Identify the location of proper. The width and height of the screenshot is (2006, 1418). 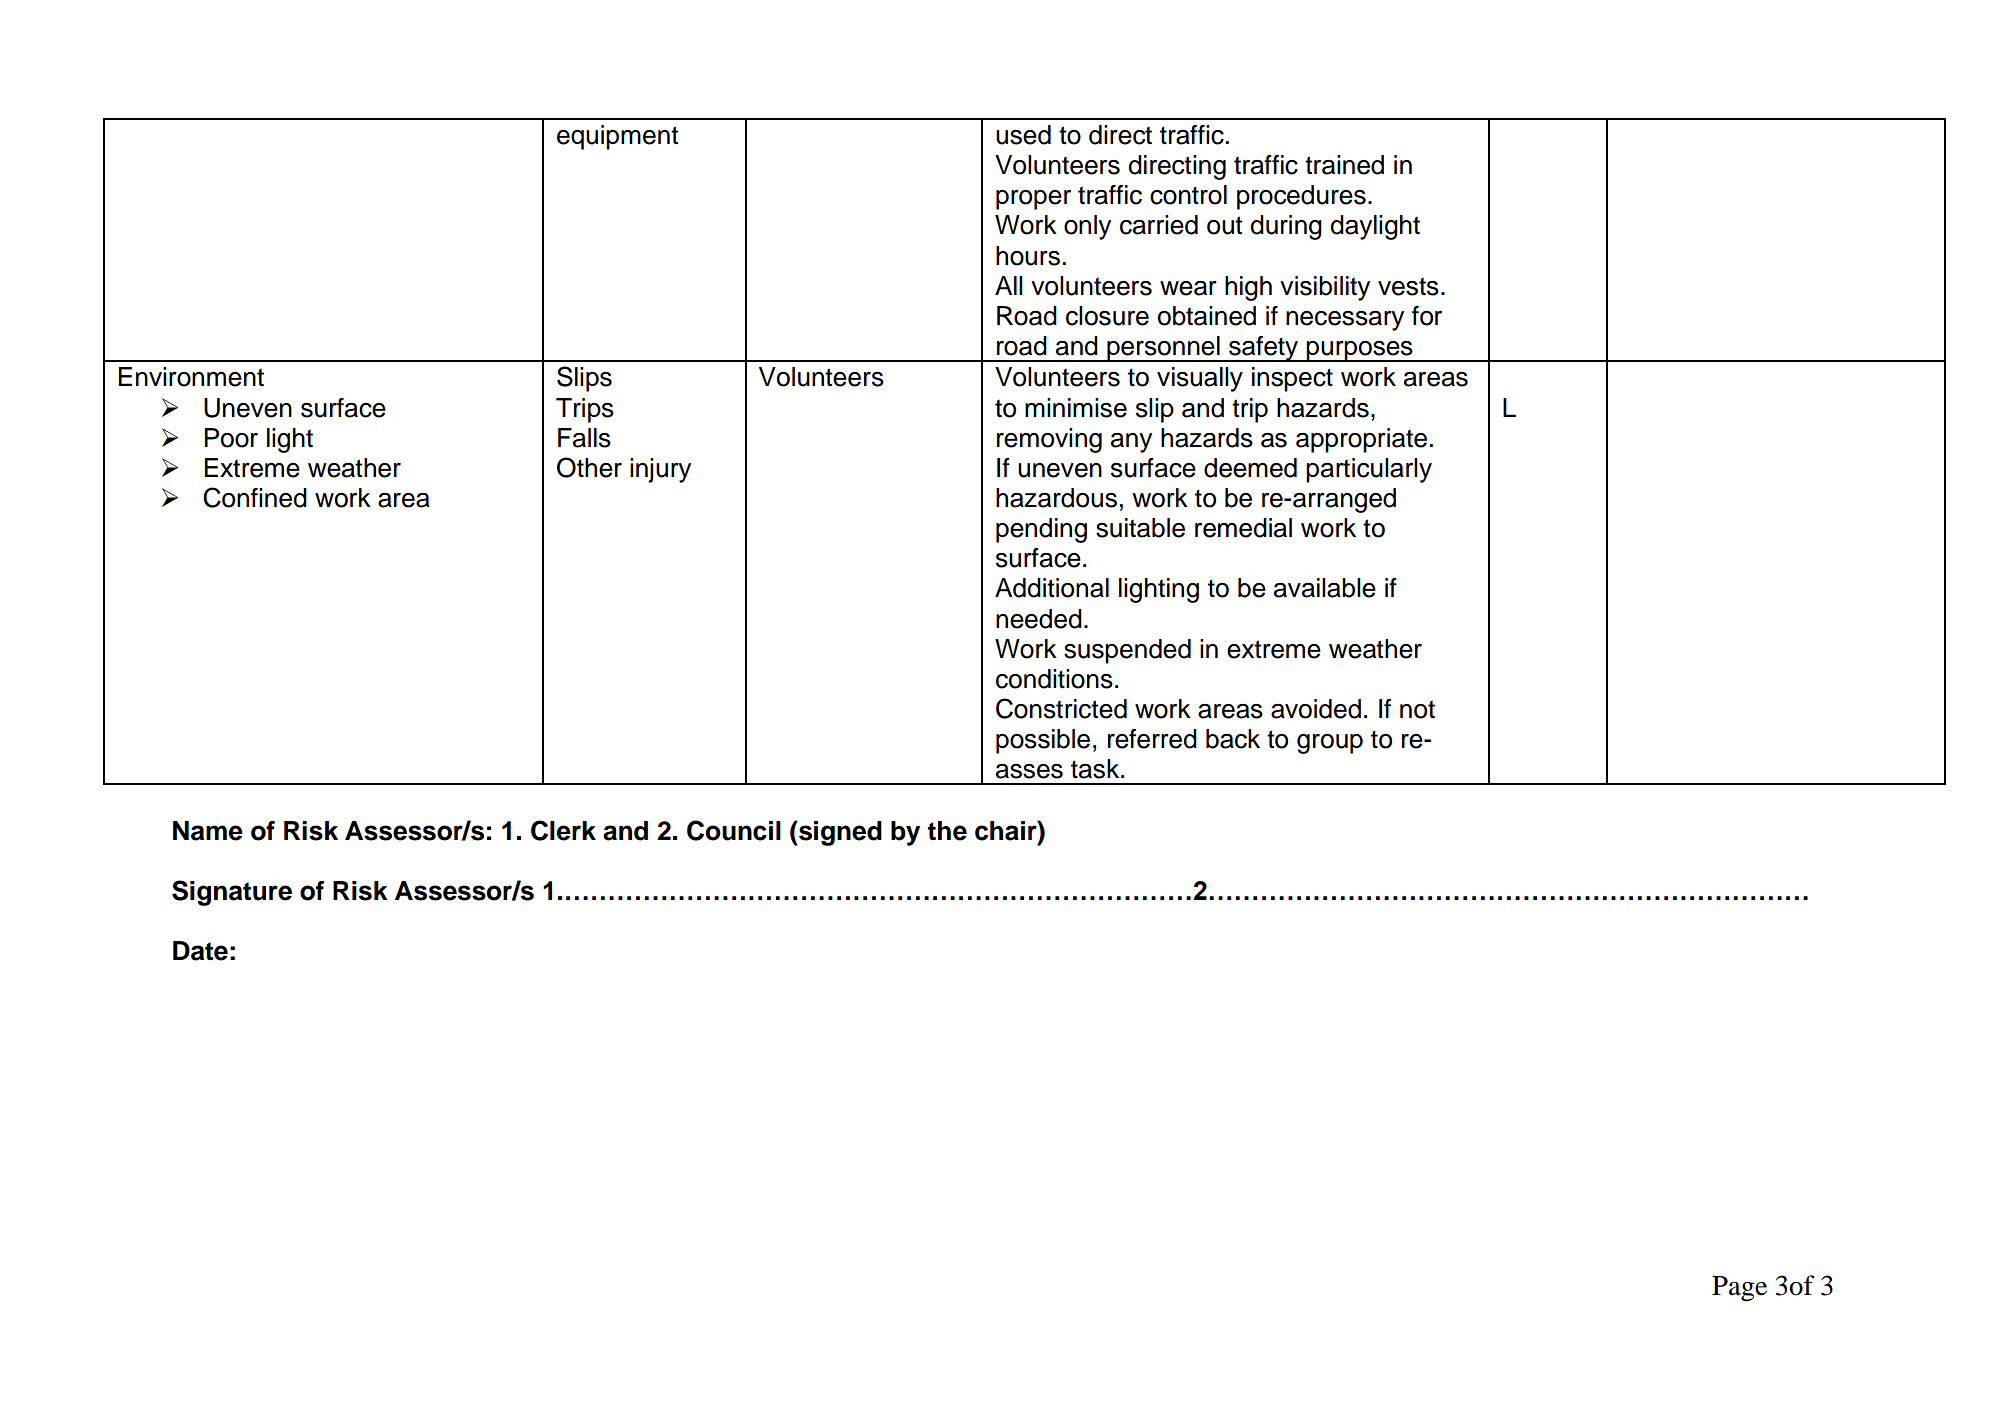
(1033, 200).
